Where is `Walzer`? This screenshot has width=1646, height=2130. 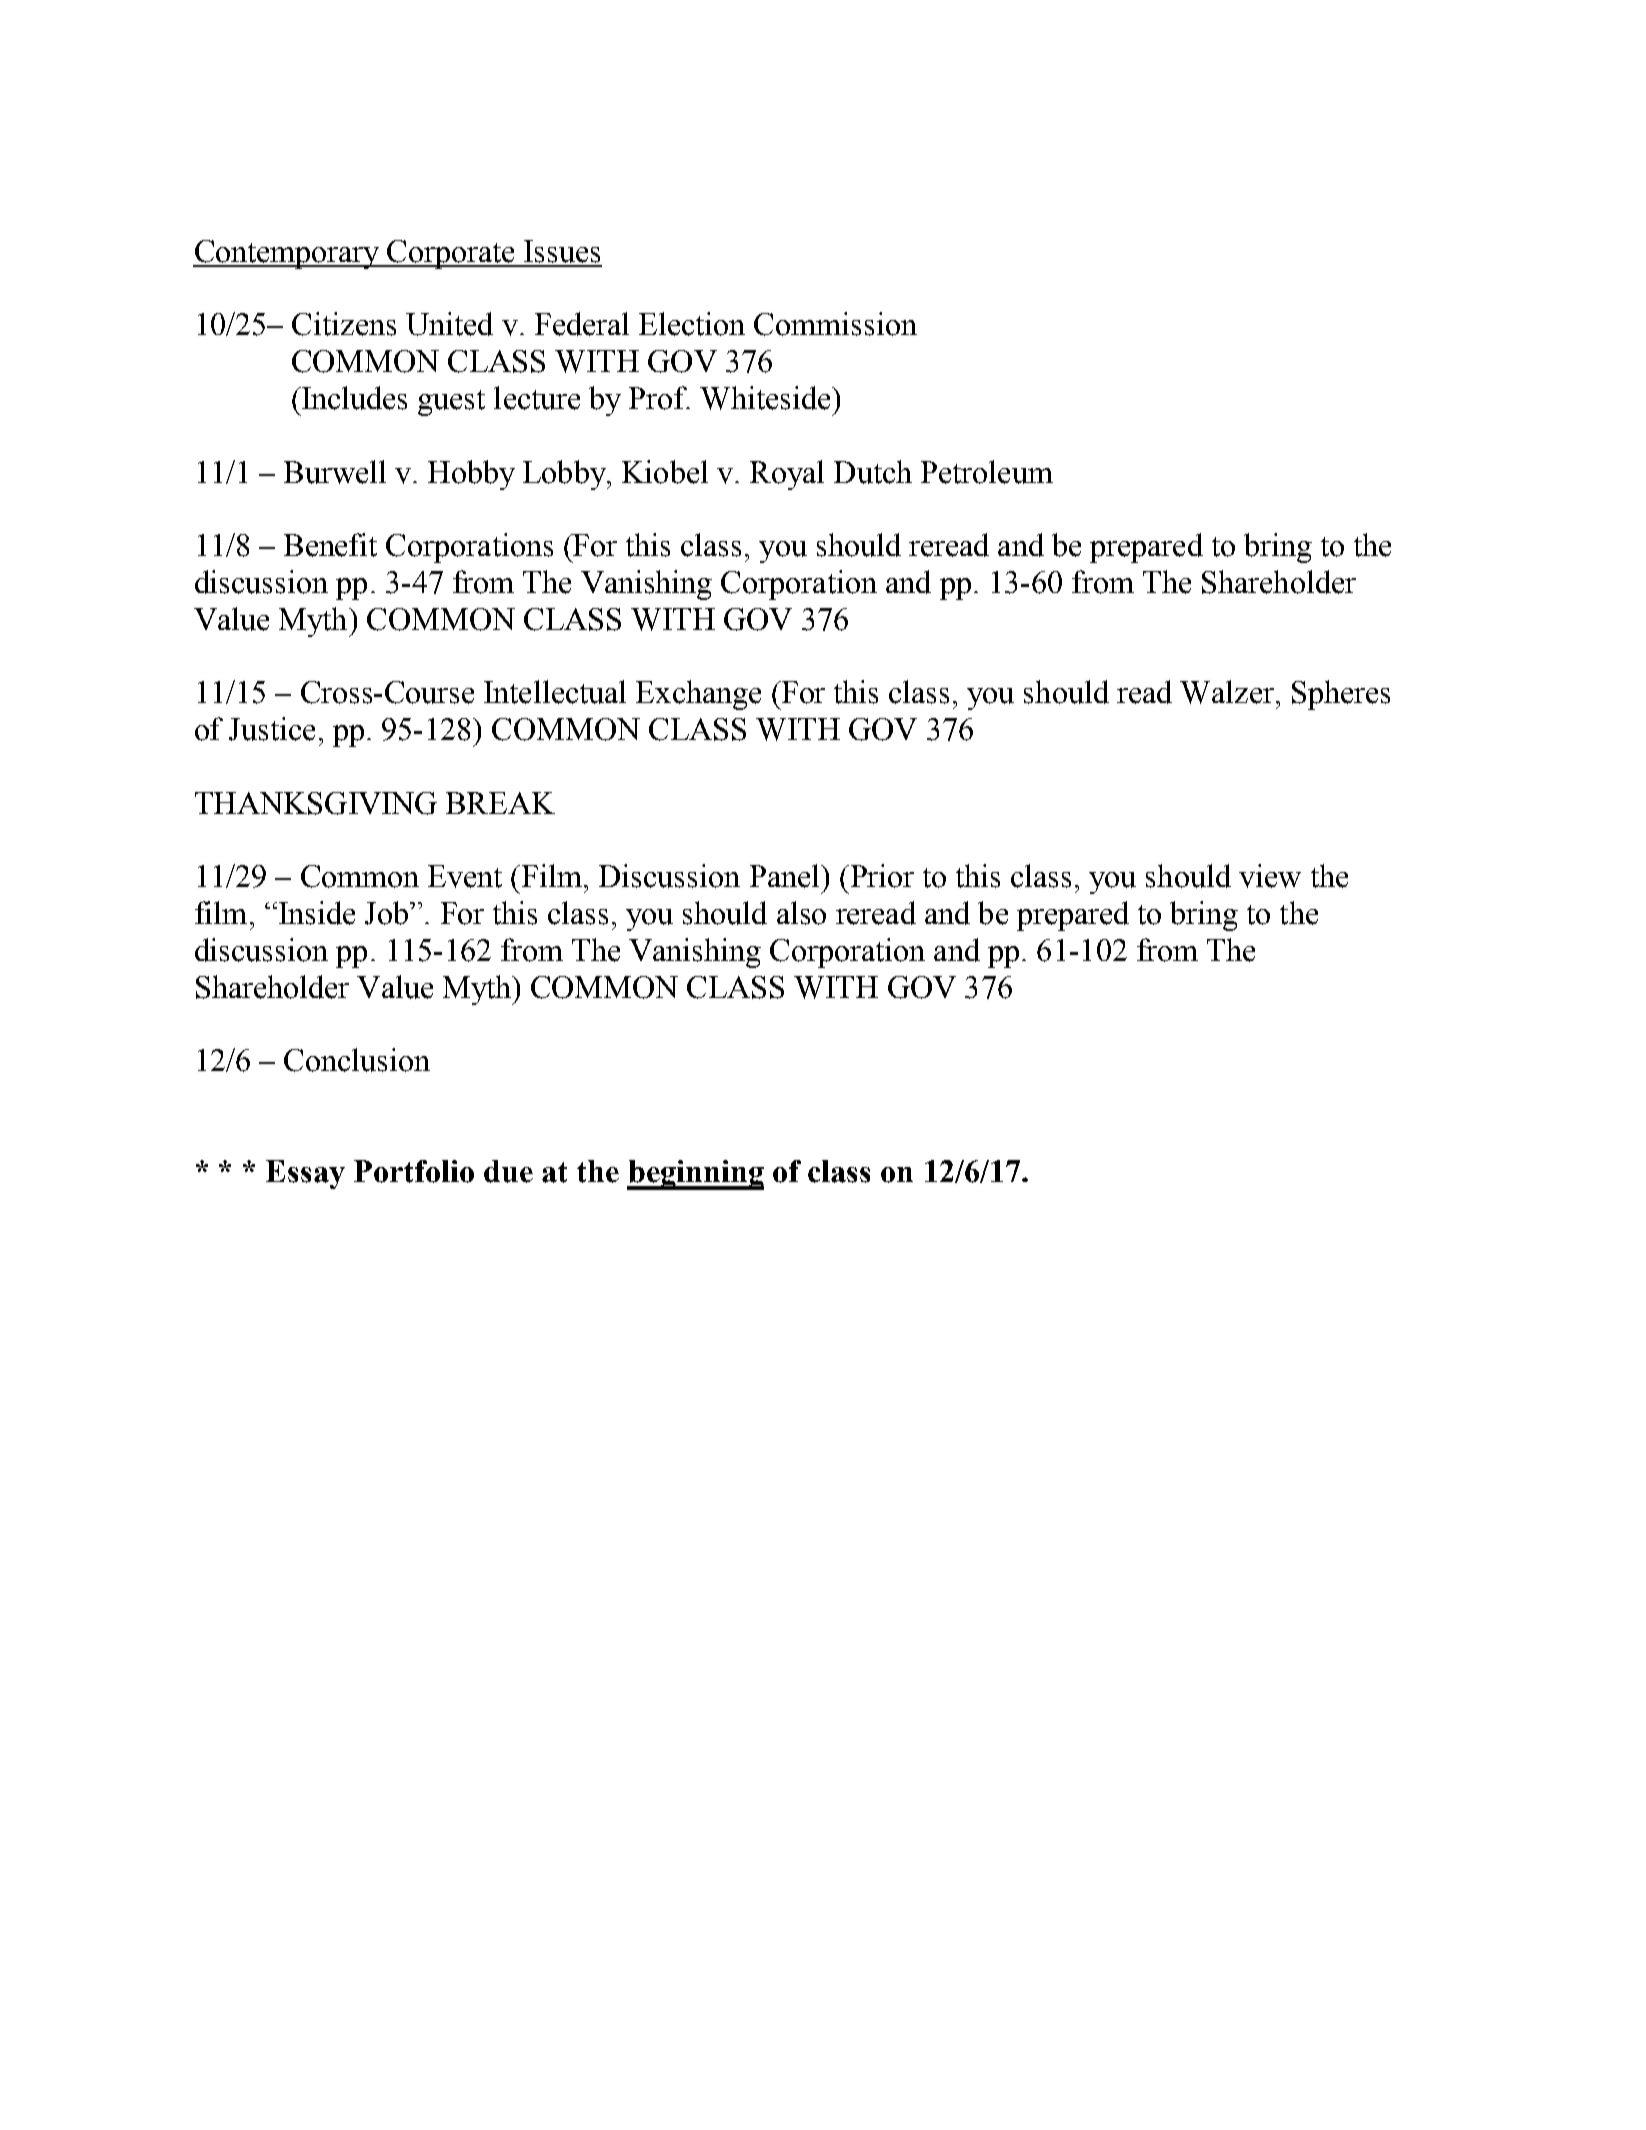
Walzer is located at coordinates (1227, 692).
